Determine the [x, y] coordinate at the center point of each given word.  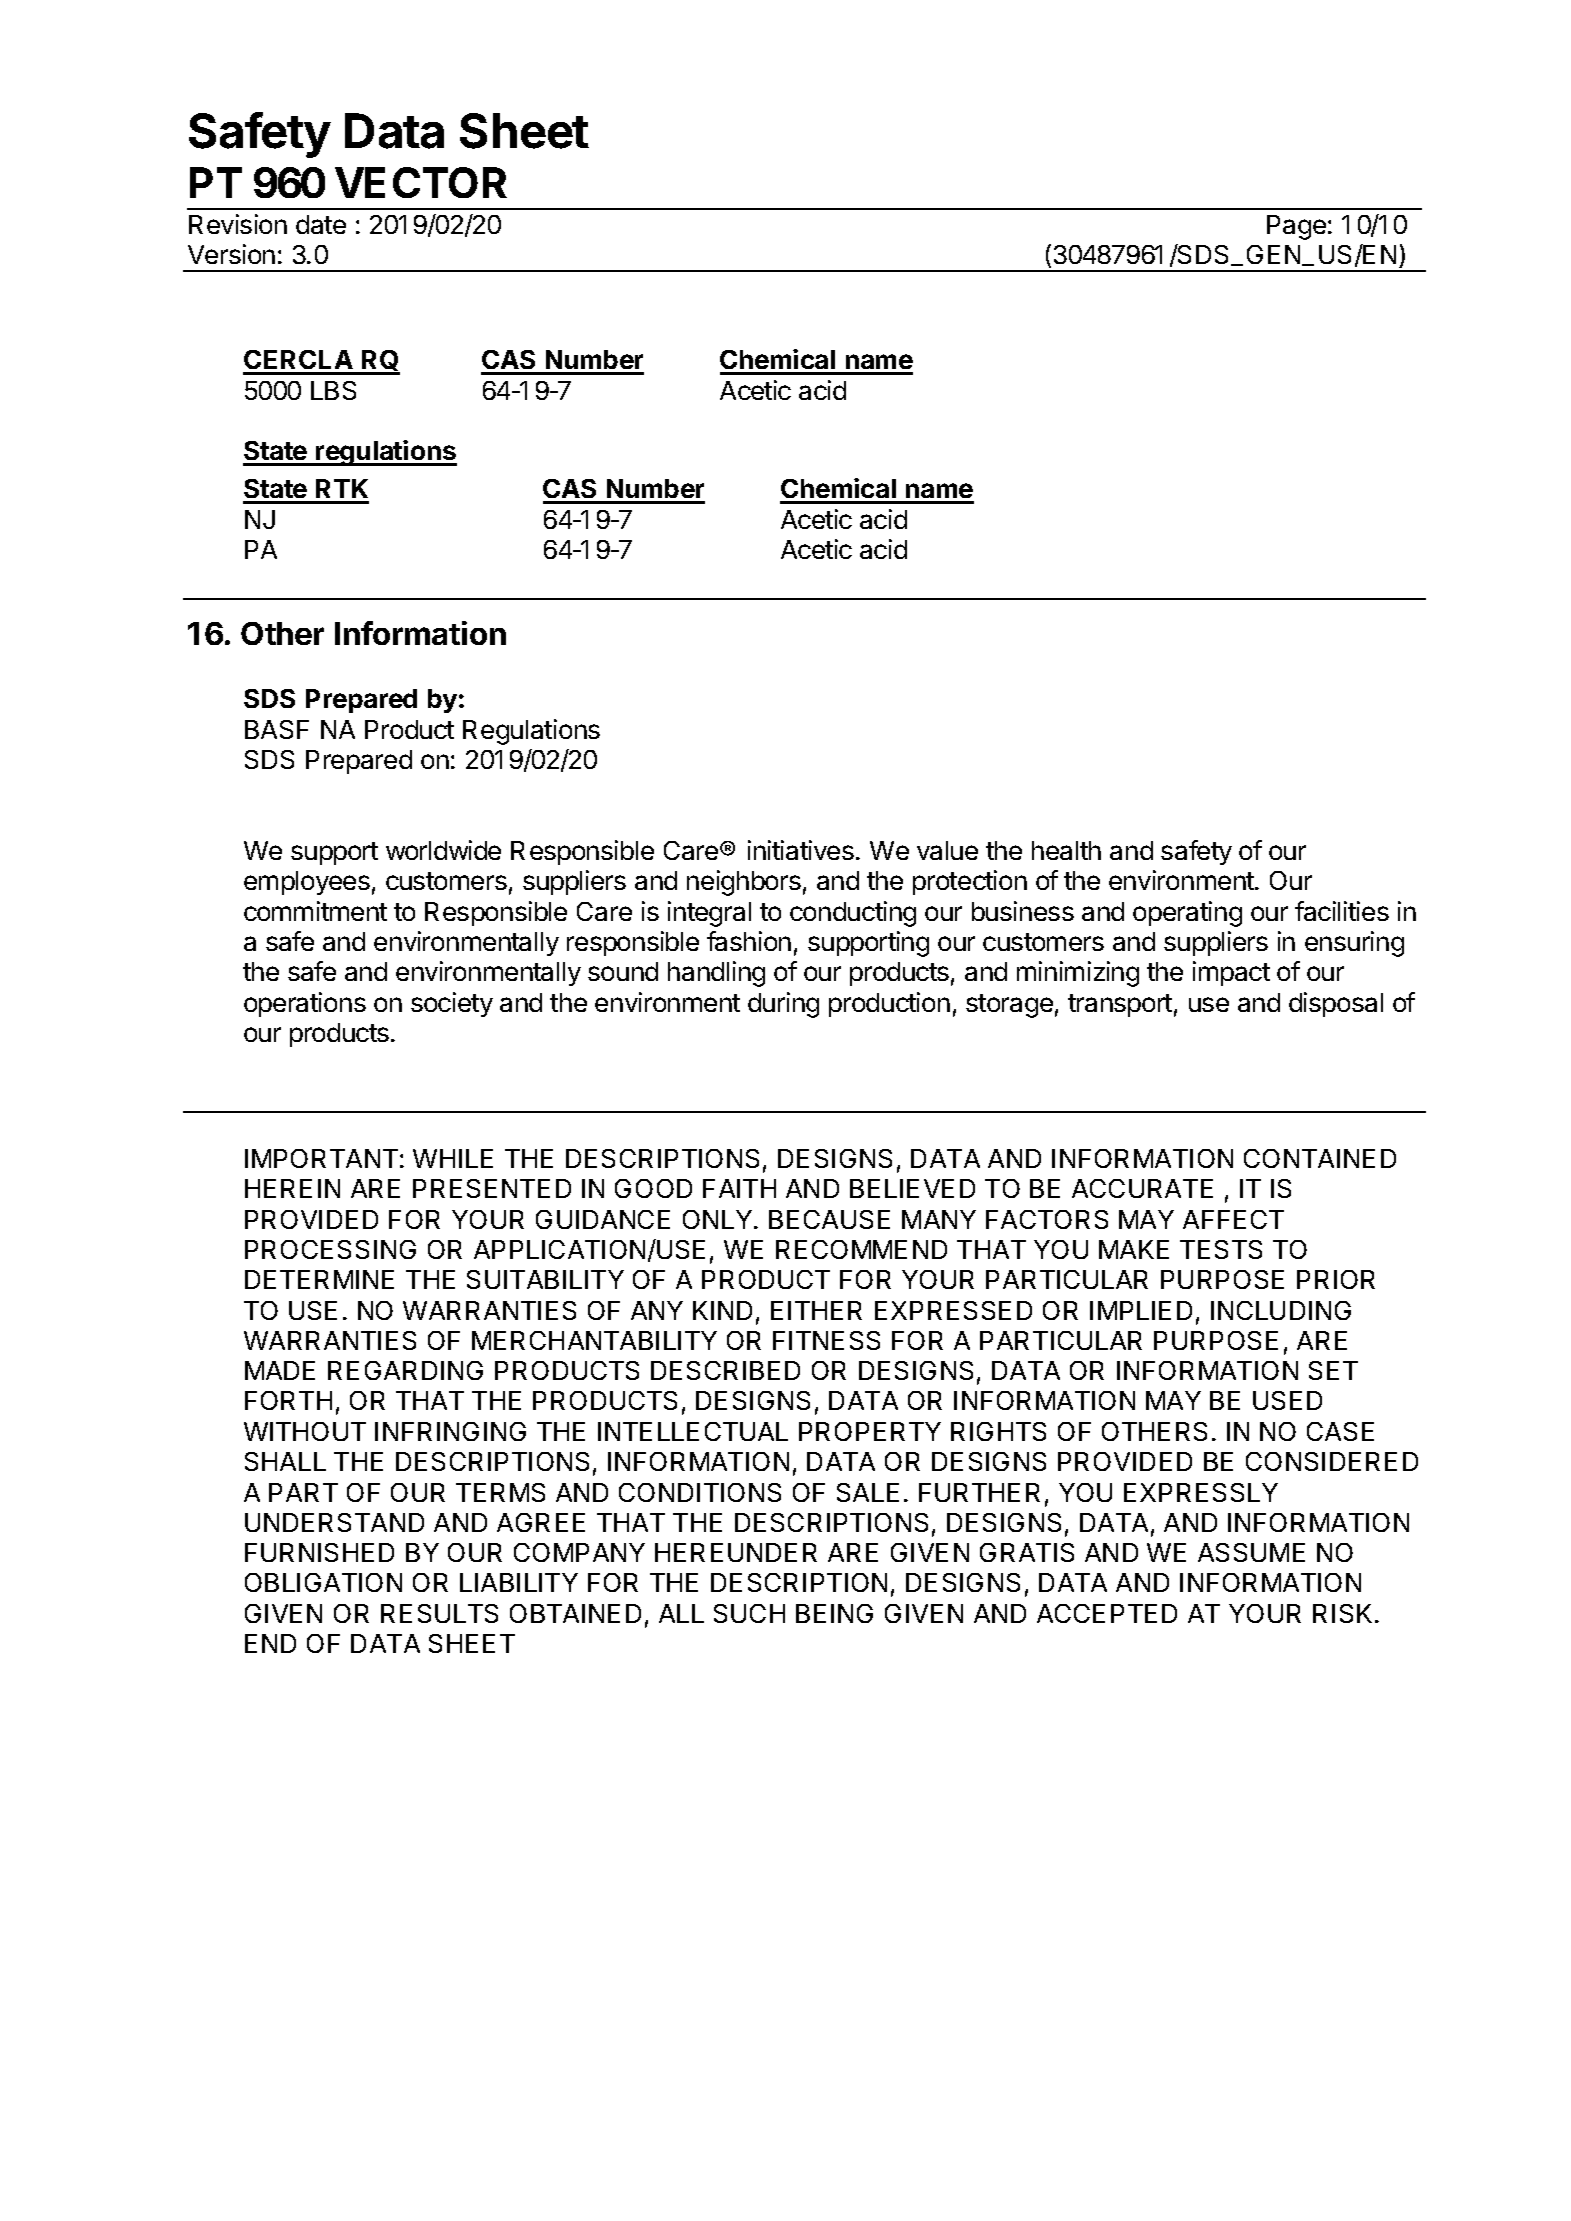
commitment [315, 911]
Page [1296, 227]
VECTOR [421, 182]
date [321, 224]
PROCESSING [330, 1249]
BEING [834, 1613]
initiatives [801, 850]
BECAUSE [829, 1219]
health [1066, 850]
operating [1187, 914]
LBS [333, 390]
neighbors [744, 883]
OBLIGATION [323, 1582]
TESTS [1221, 1249]
